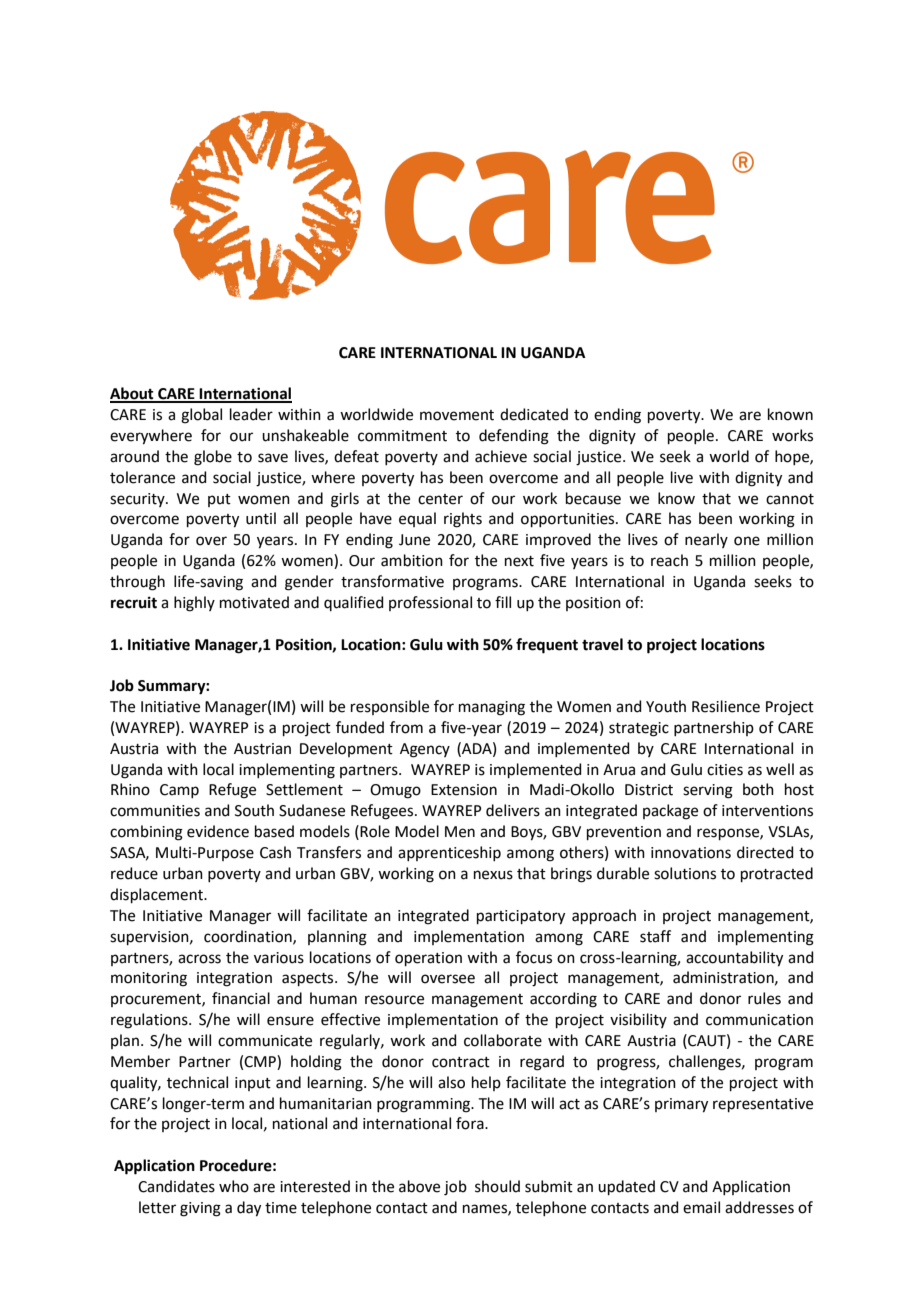 The height and width of the page is (1308, 924). Describe the element at coordinates (492, 708) in the page. I see `managing` at that location.
